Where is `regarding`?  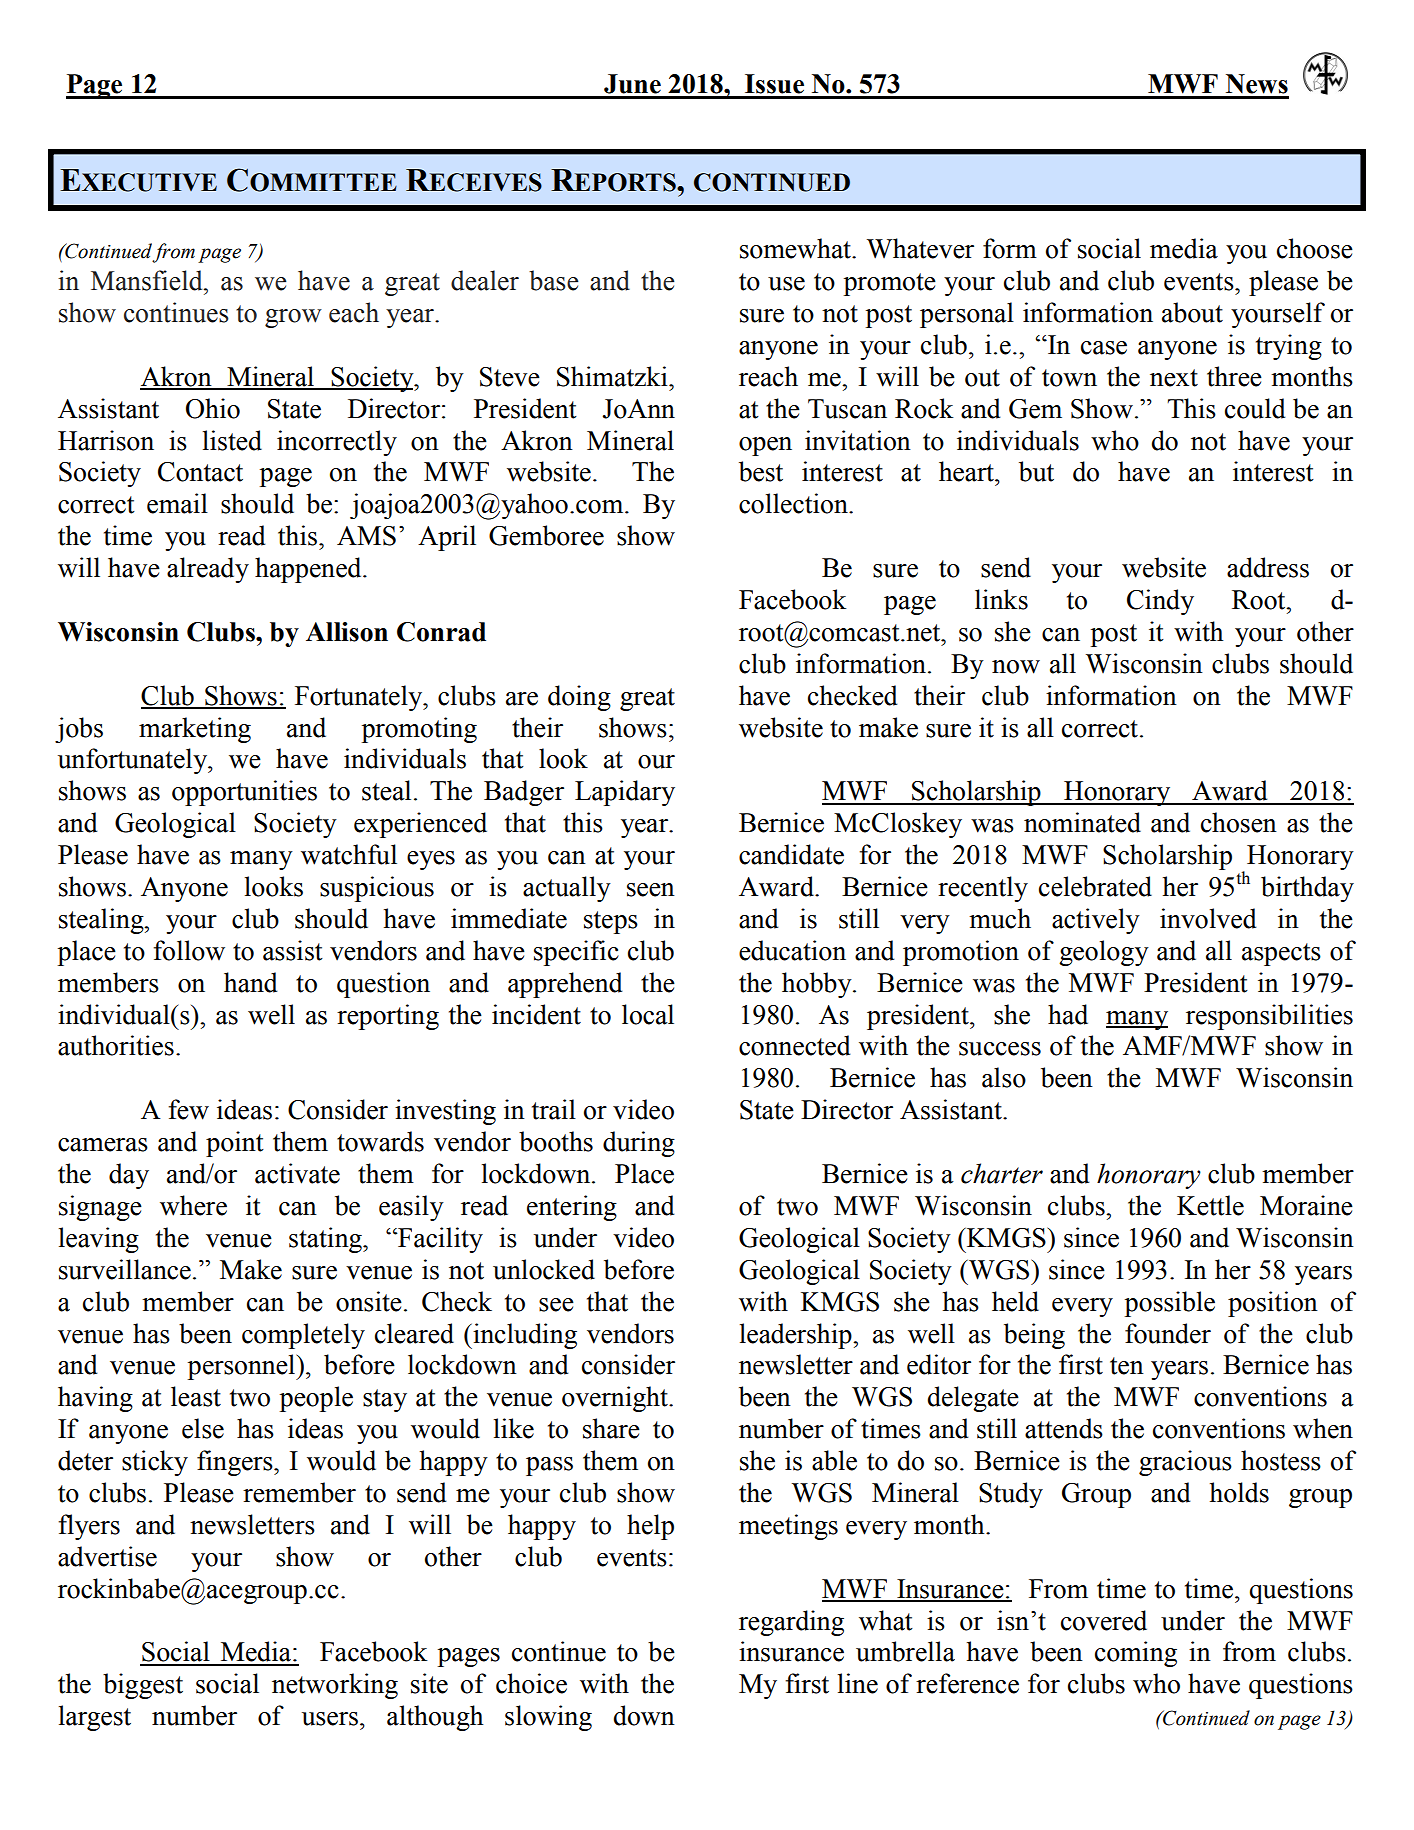
regarding is located at coordinates (791, 1623).
